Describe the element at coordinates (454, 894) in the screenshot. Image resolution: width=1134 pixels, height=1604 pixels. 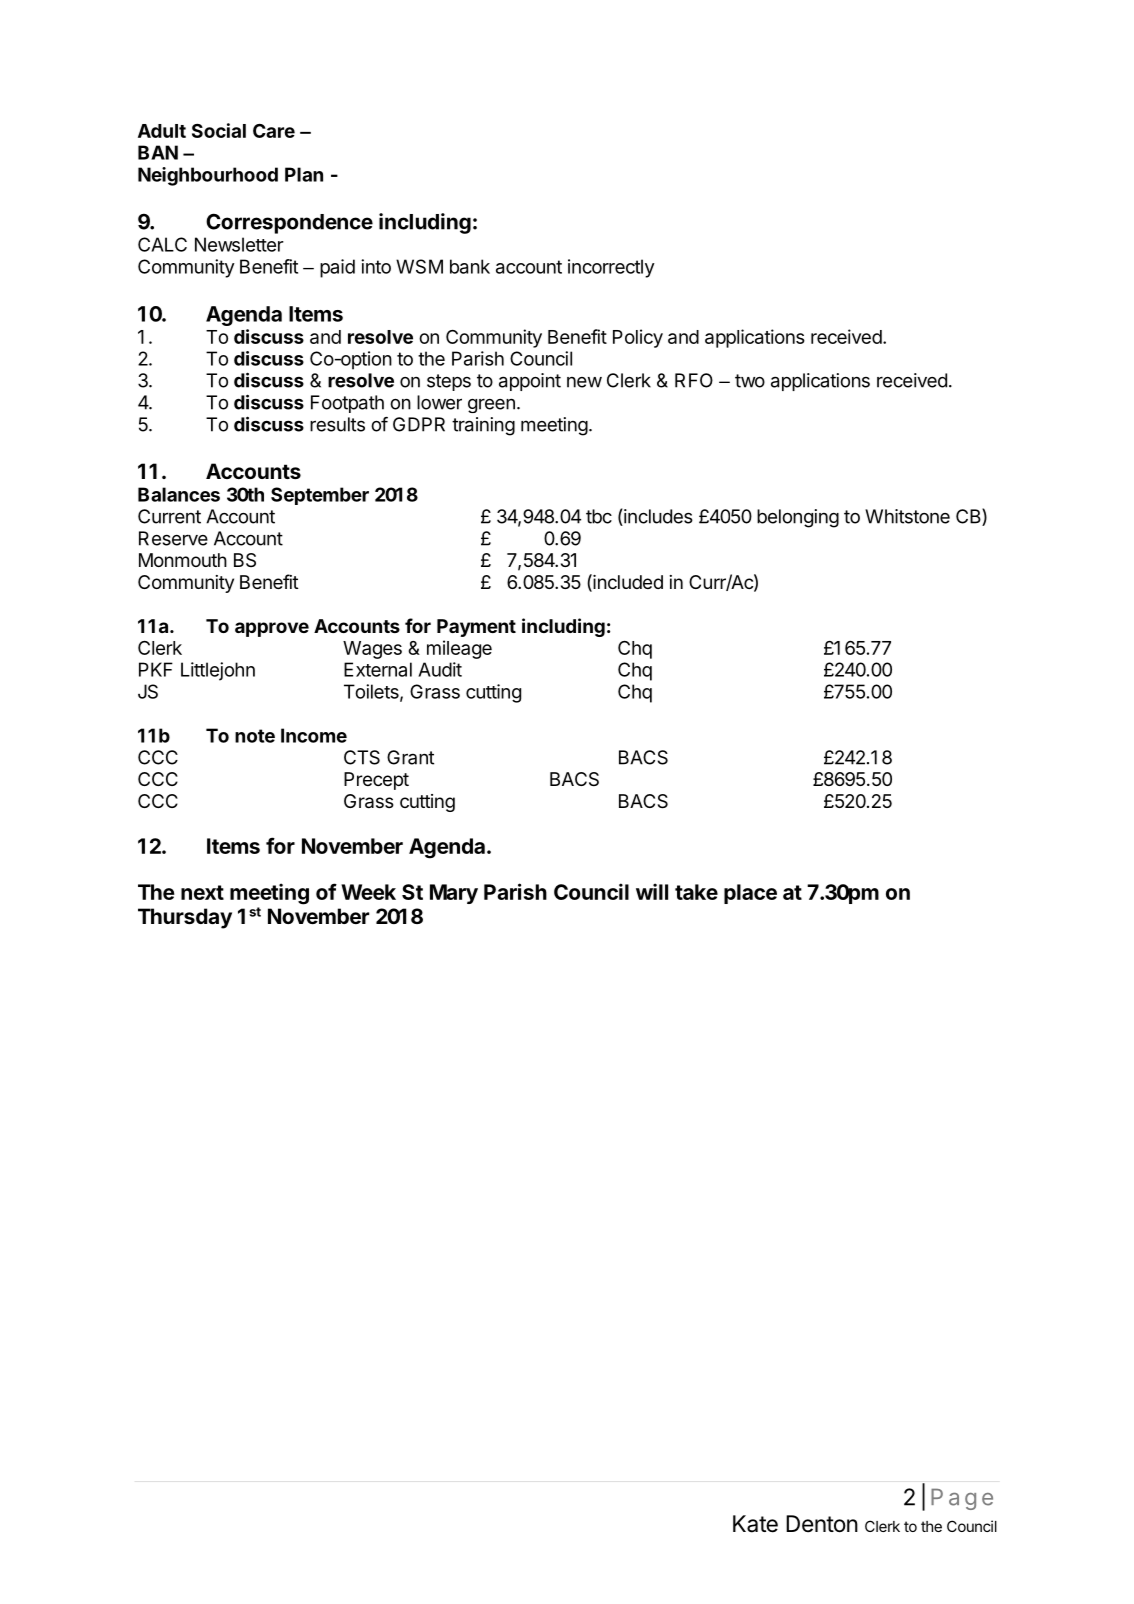
I see `Mary` at that location.
